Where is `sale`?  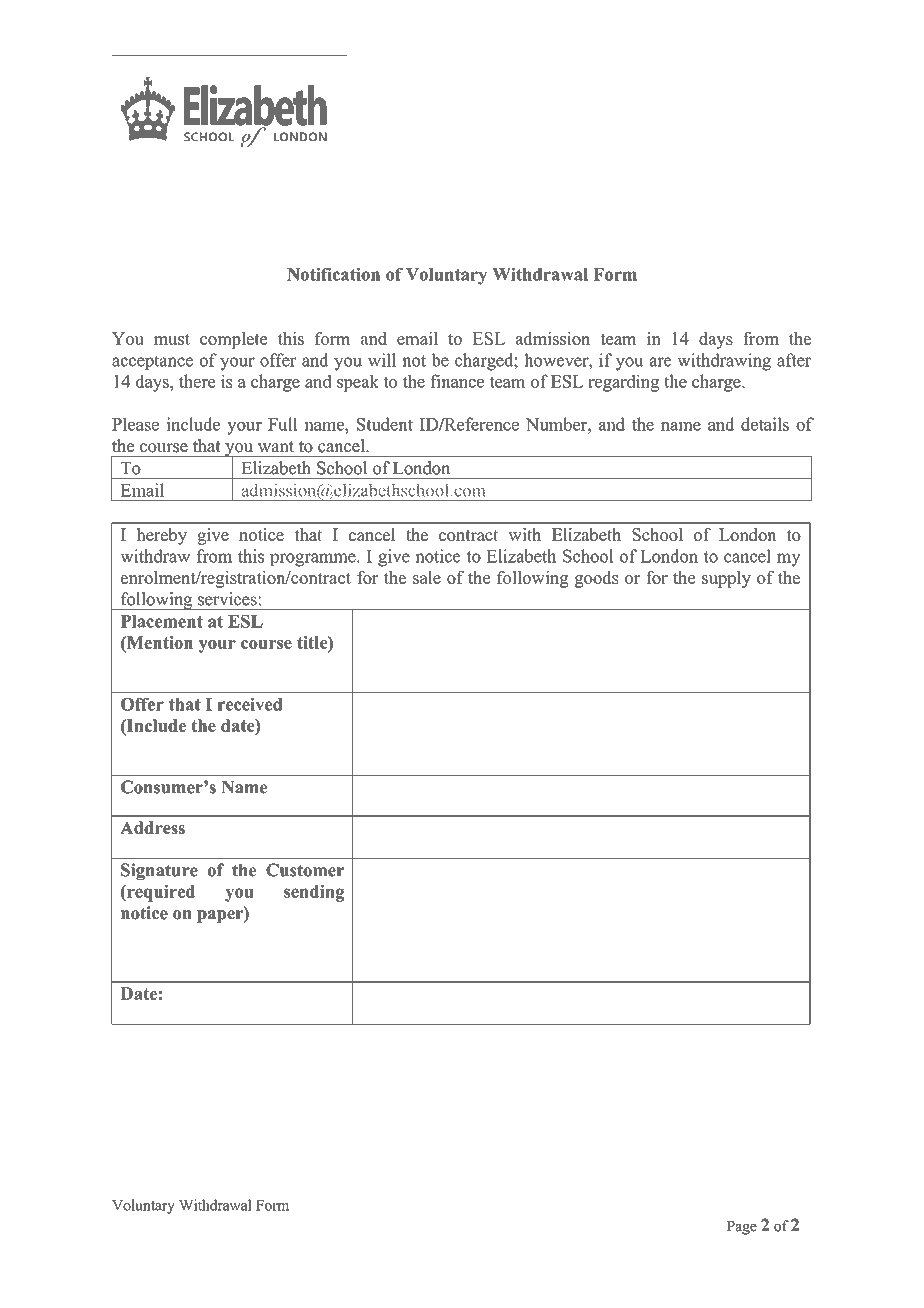
sale is located at coordinates (427, 577).
